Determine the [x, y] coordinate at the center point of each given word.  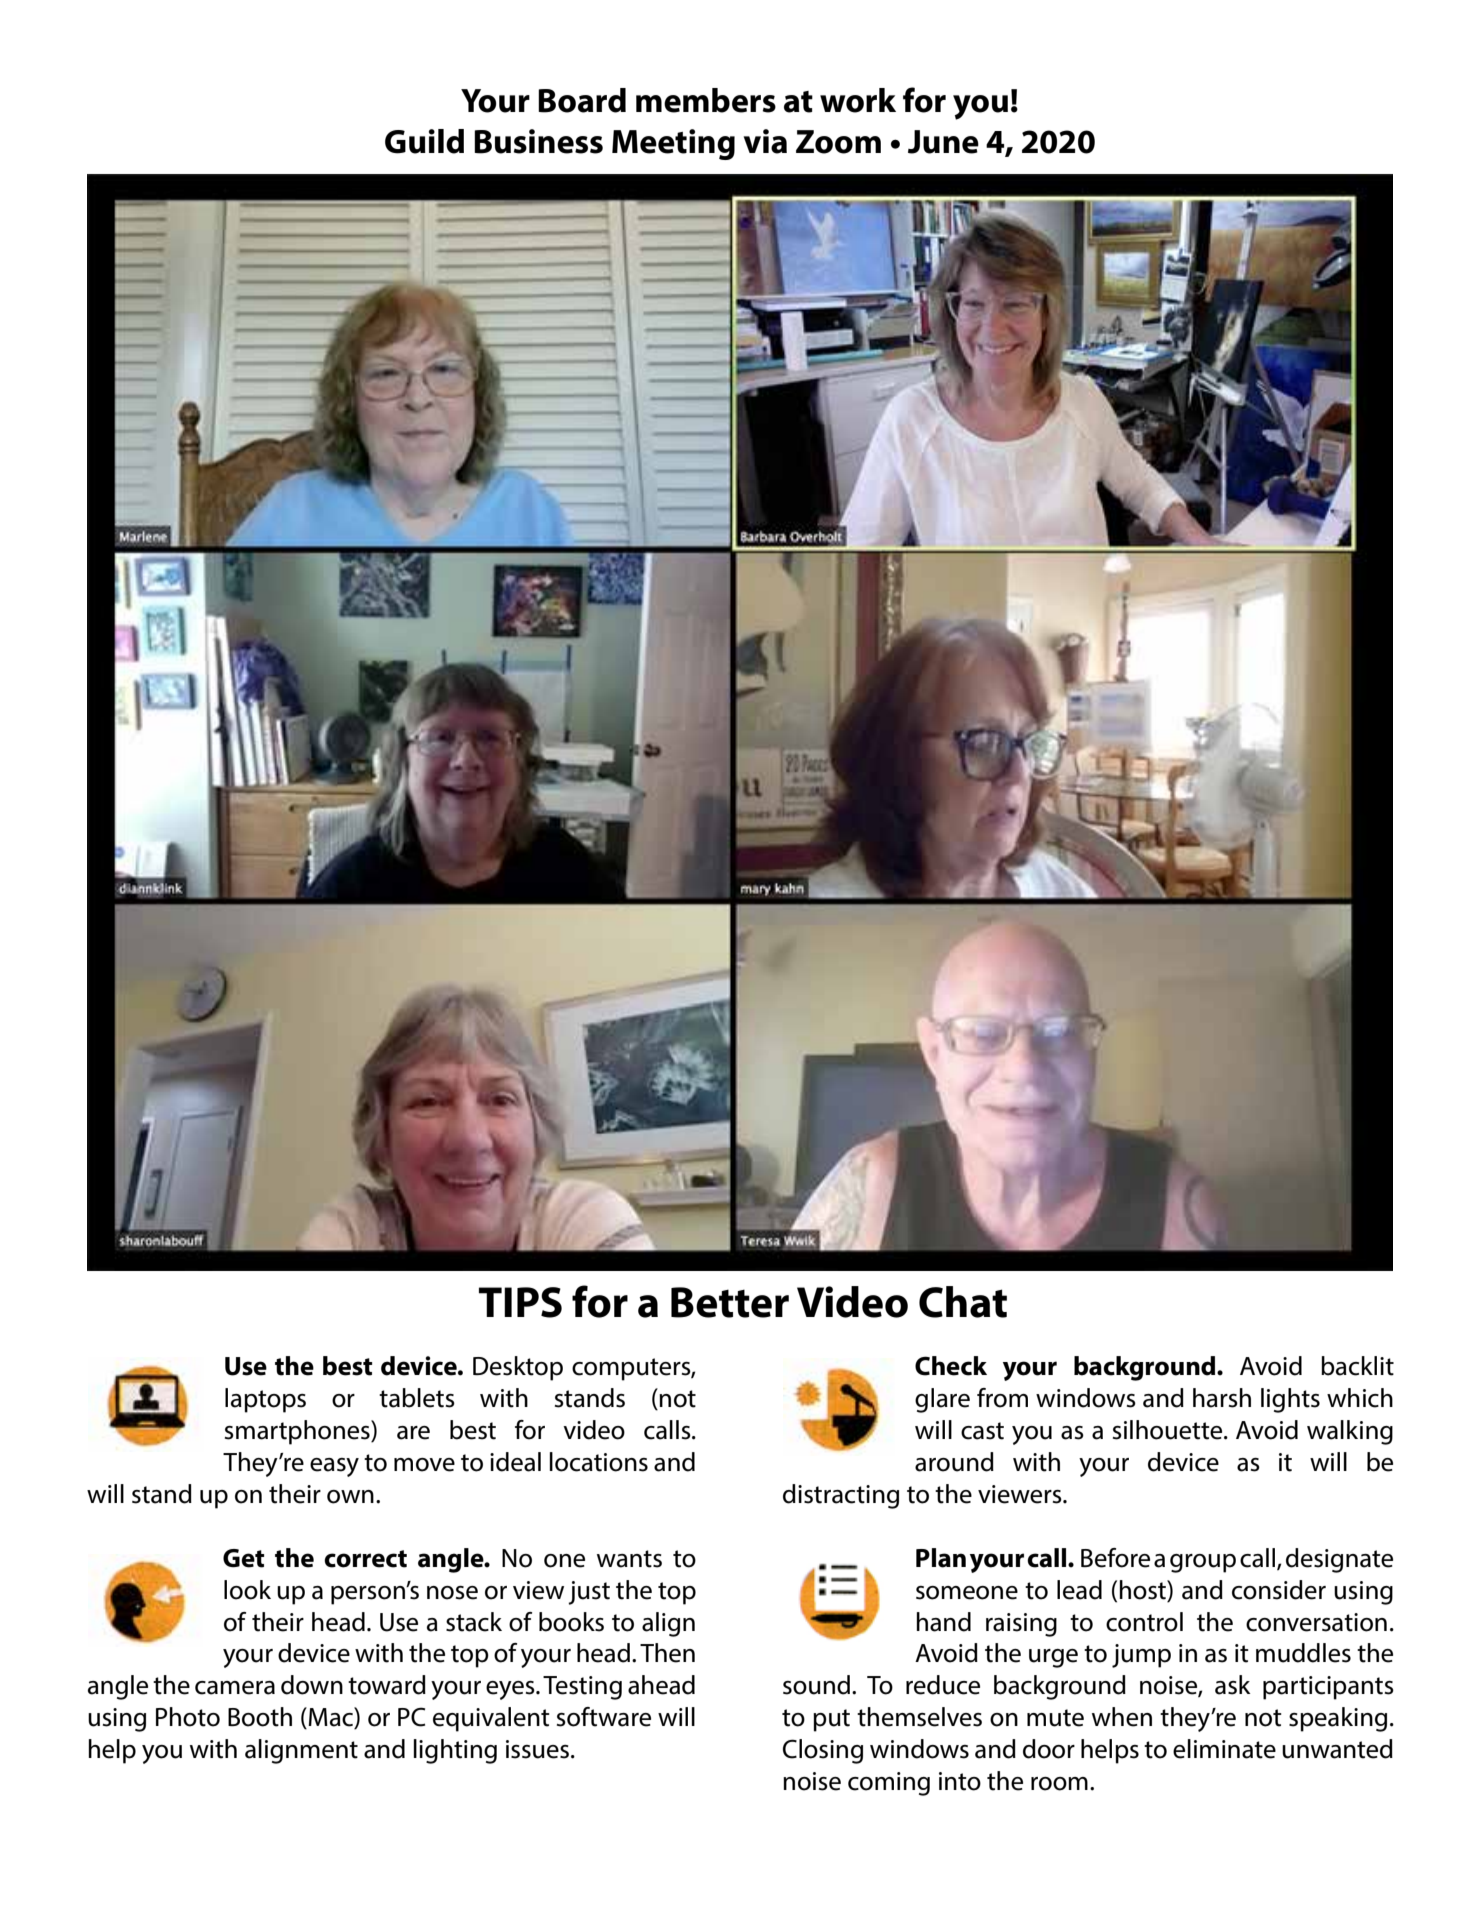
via [765, 141]
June [943, 142]
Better [730, 1302]
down [312, 1685]
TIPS [520, 1302]
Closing [823, 1751]
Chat [963, 1302]
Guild [424, 141]
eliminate [1224, 1749]
